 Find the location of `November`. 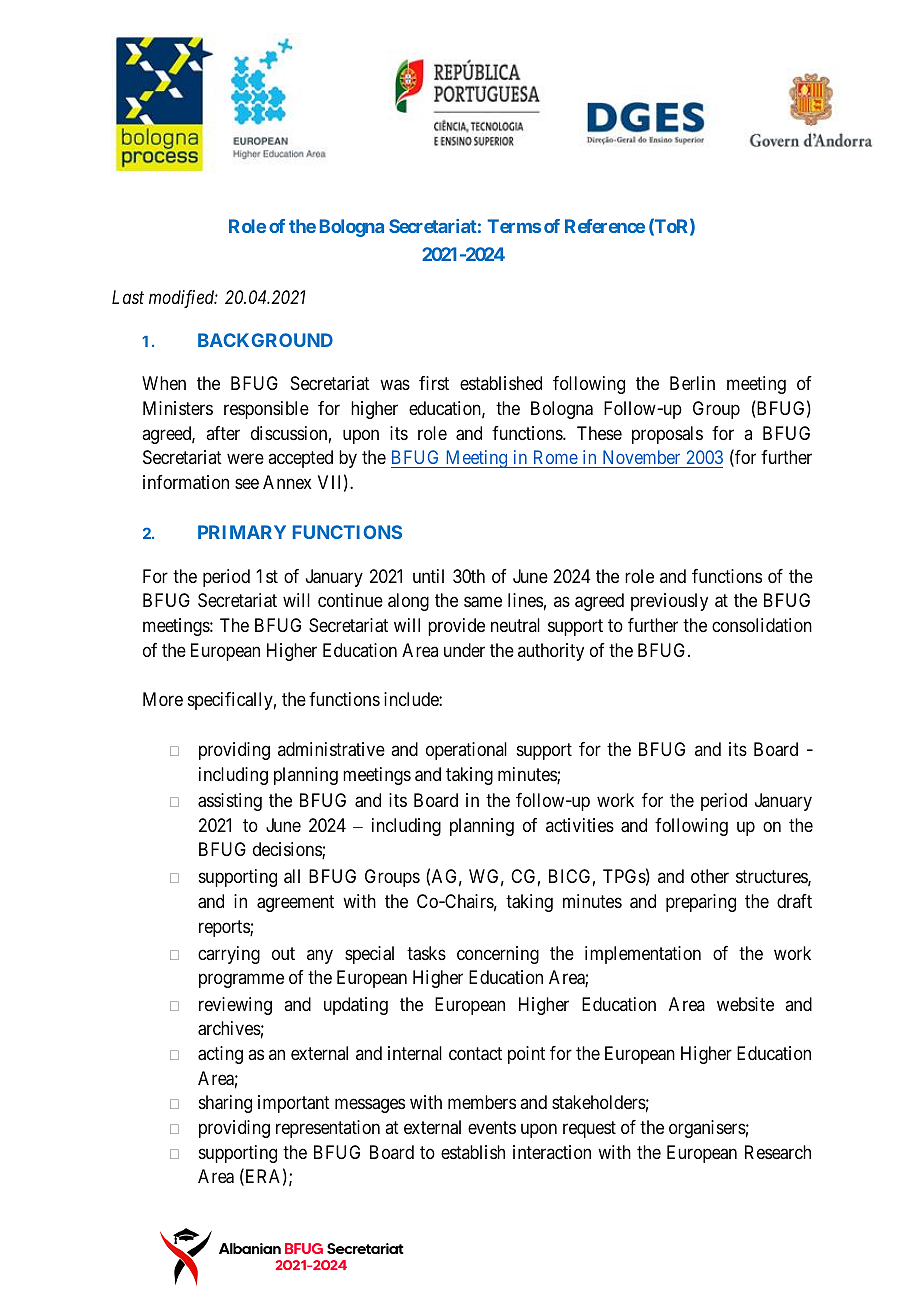

November is located at coordinates (641, 457).
